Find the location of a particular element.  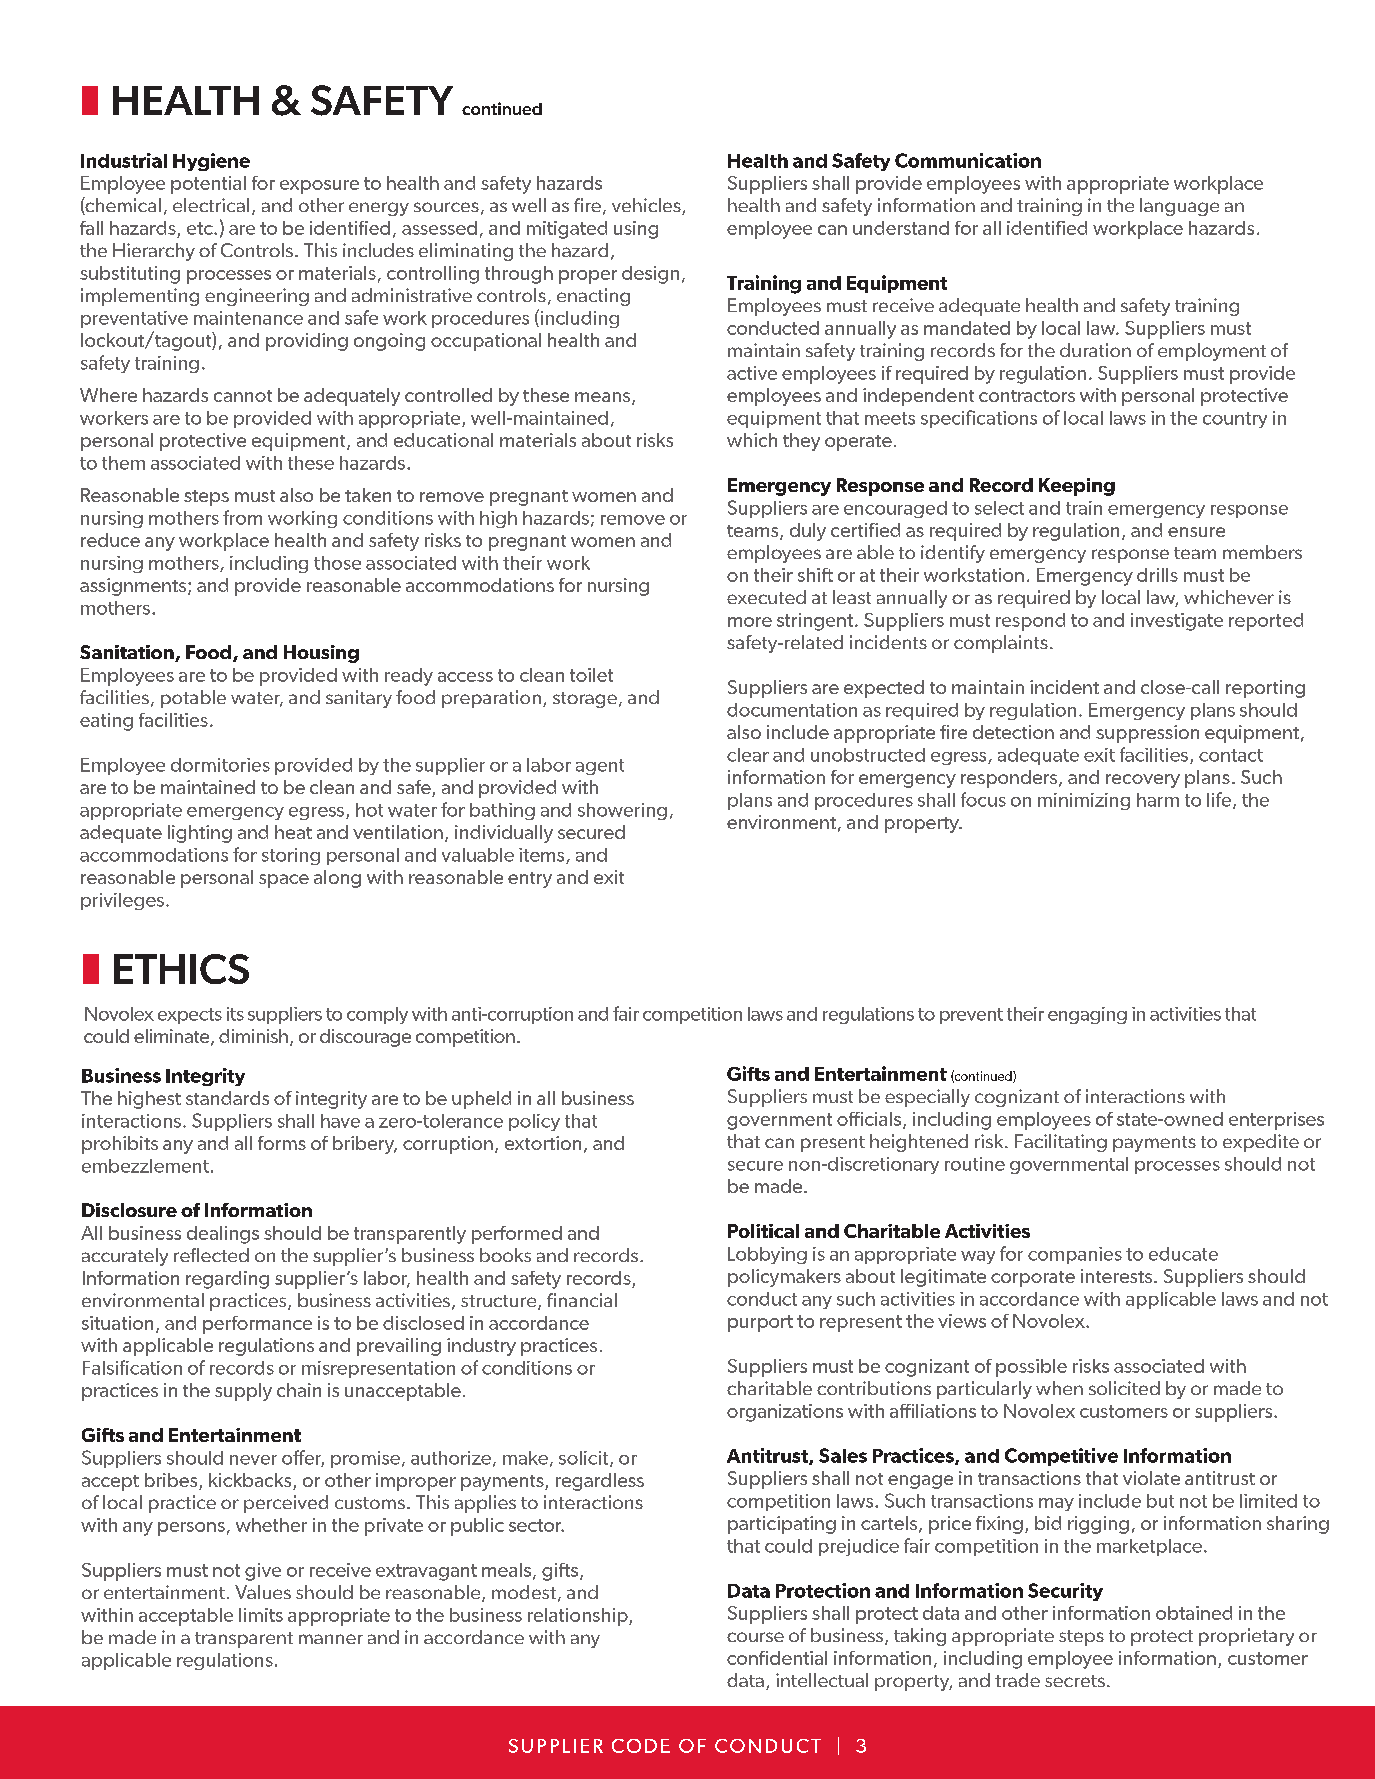

from is located at coordinates (242, 517).
